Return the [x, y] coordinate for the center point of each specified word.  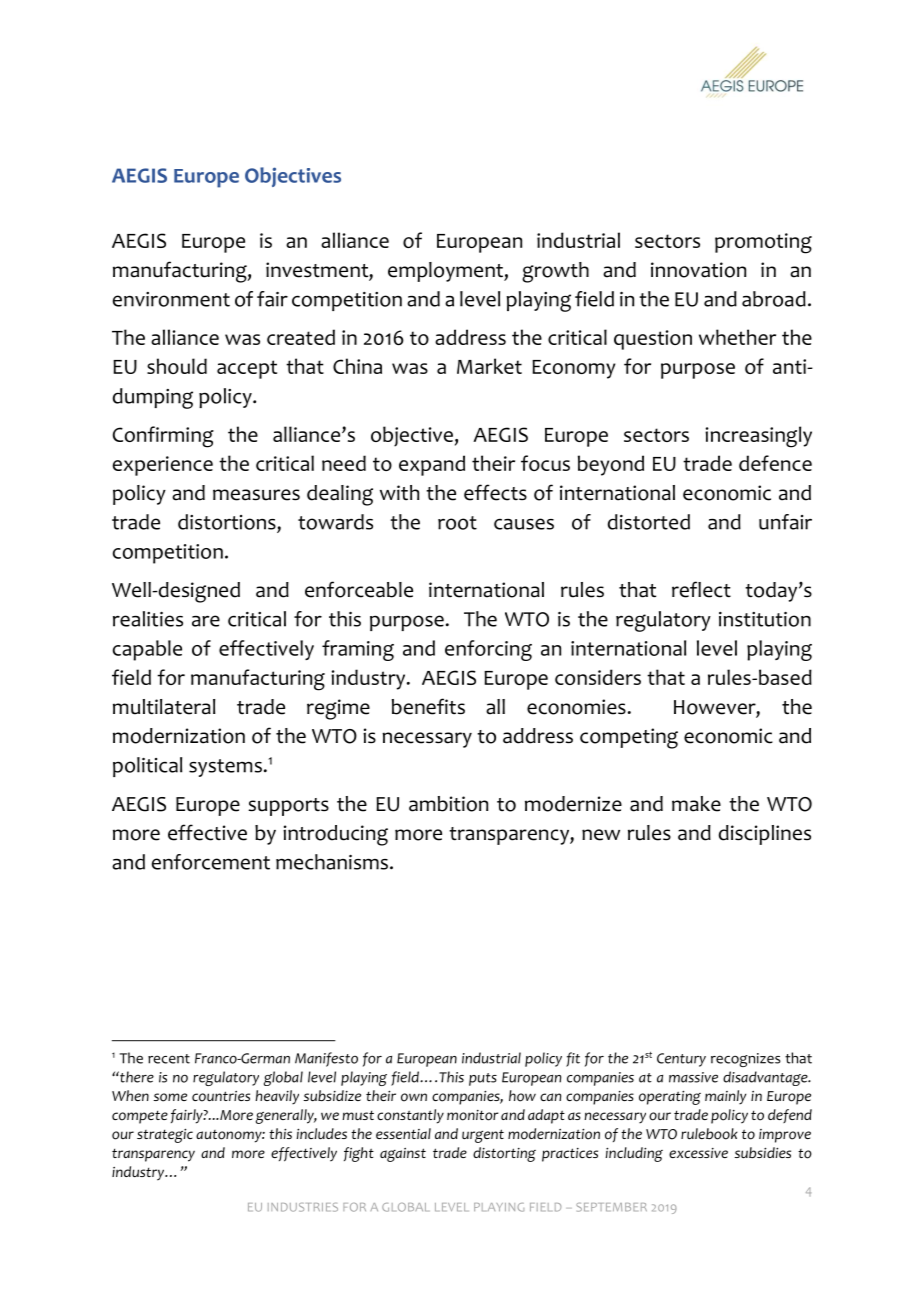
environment [171, 299]
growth [555, 272]
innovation [698, 270]
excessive [698, 1153]
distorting [504, 1154]
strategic [165, 1135]
